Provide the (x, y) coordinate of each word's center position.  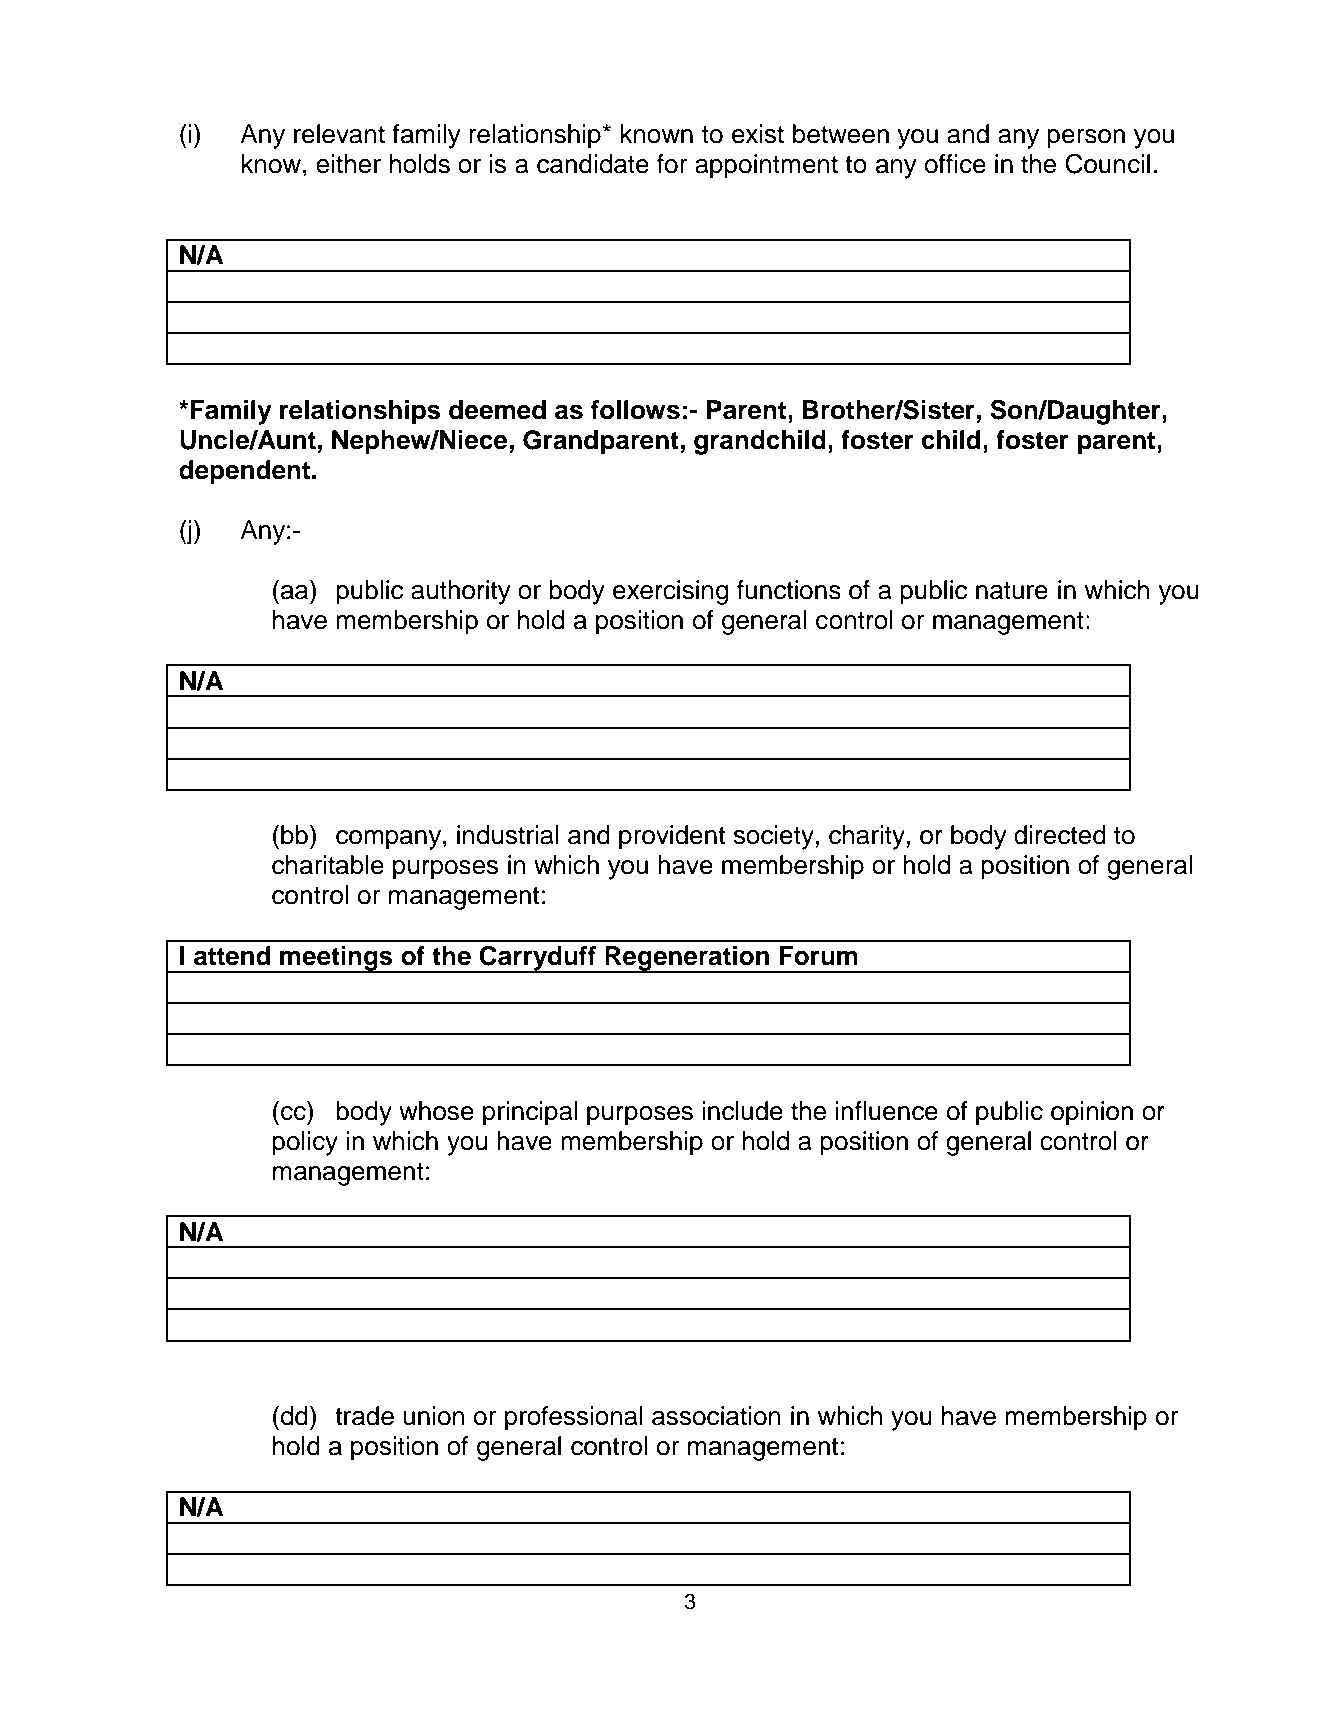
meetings (336, 959)
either (348, 164)
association (716, 1416)
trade (364, 1416)
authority (461, 592)
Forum (818, 956)
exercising (670, 592)
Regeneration (687, 959)
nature (1012, 591)
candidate (593, 164)
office (955, 164)
